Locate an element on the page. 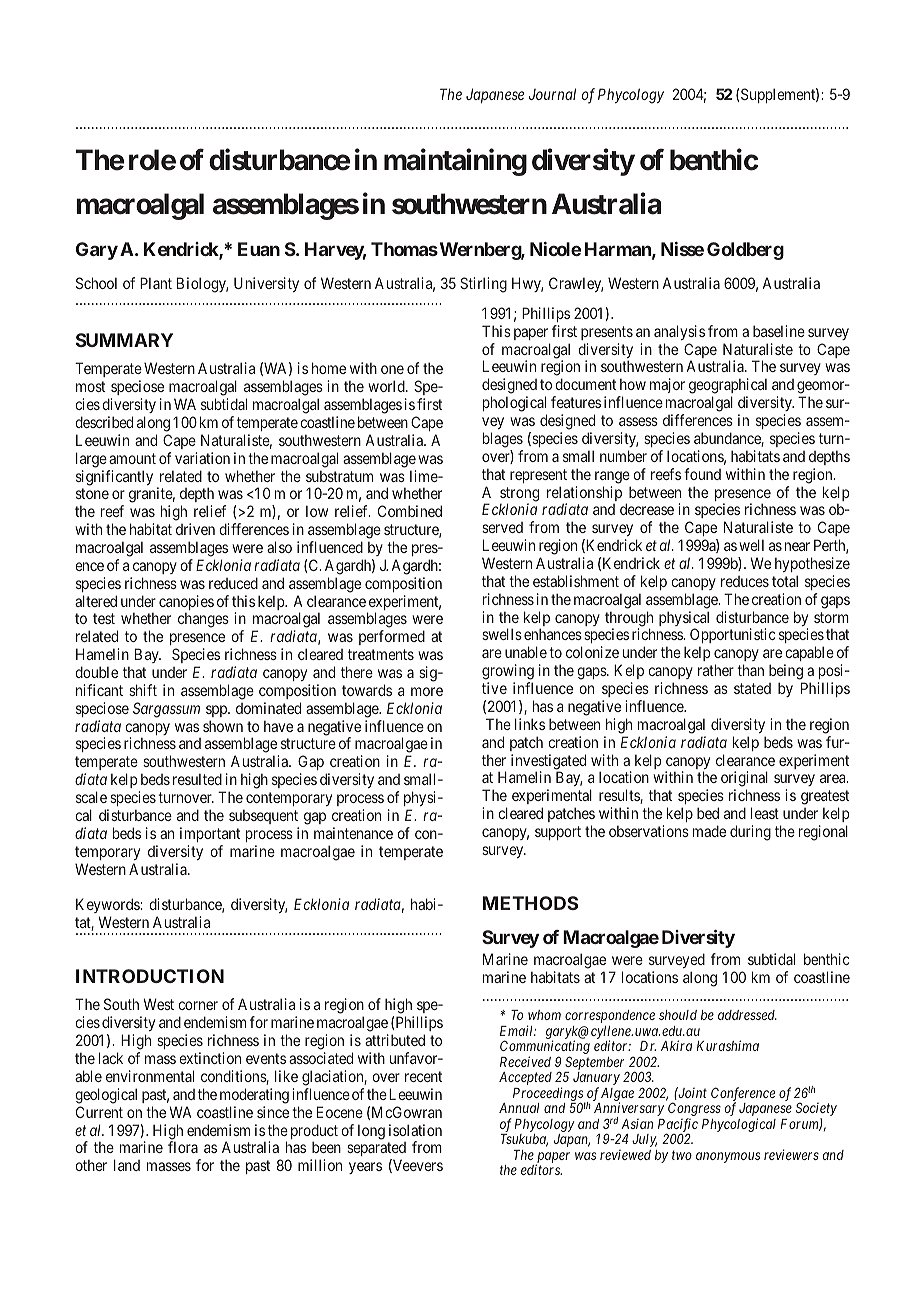  Crawley is located at coordinates (576, 284).
